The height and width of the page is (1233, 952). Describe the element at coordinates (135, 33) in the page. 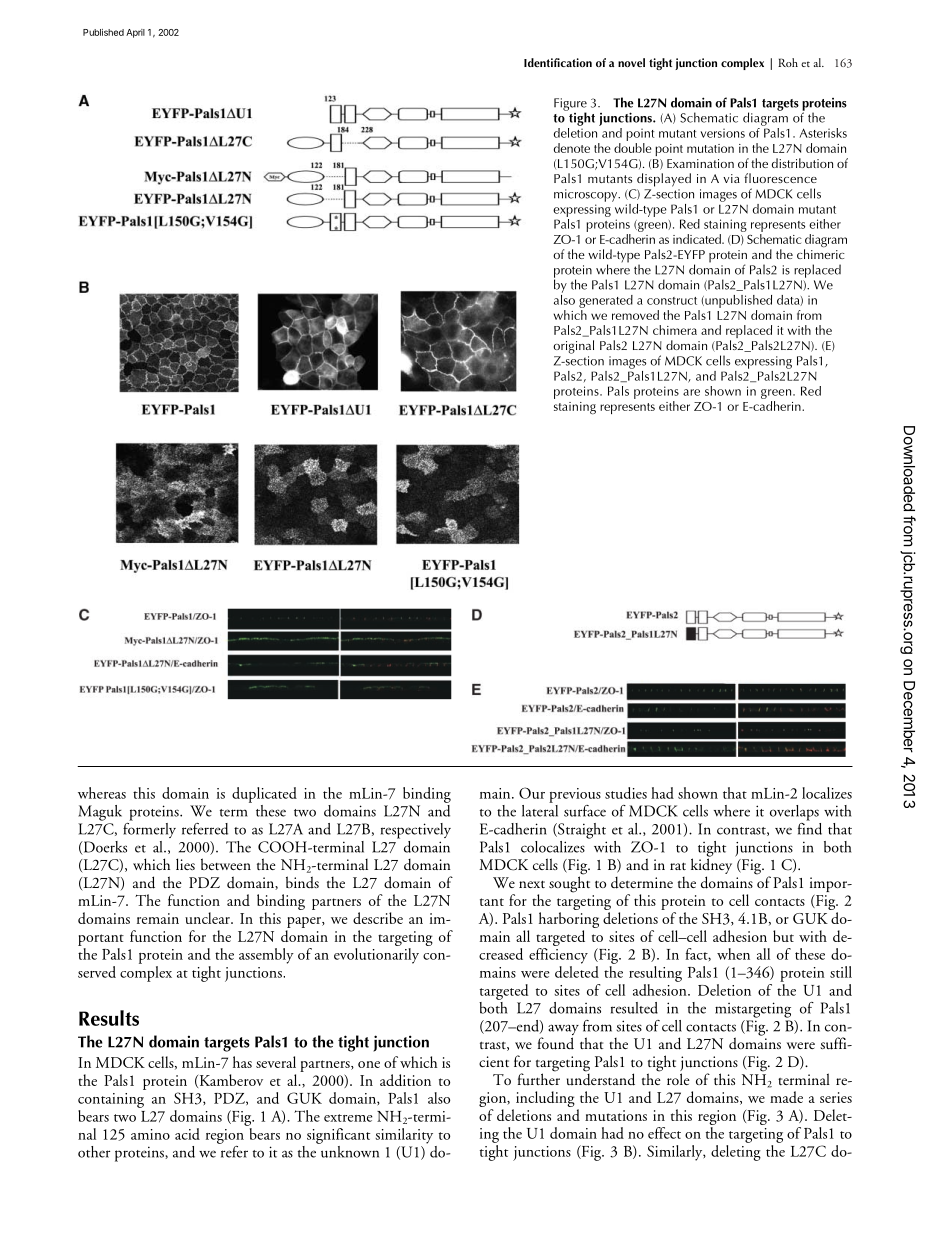

I see `April` at that location.
